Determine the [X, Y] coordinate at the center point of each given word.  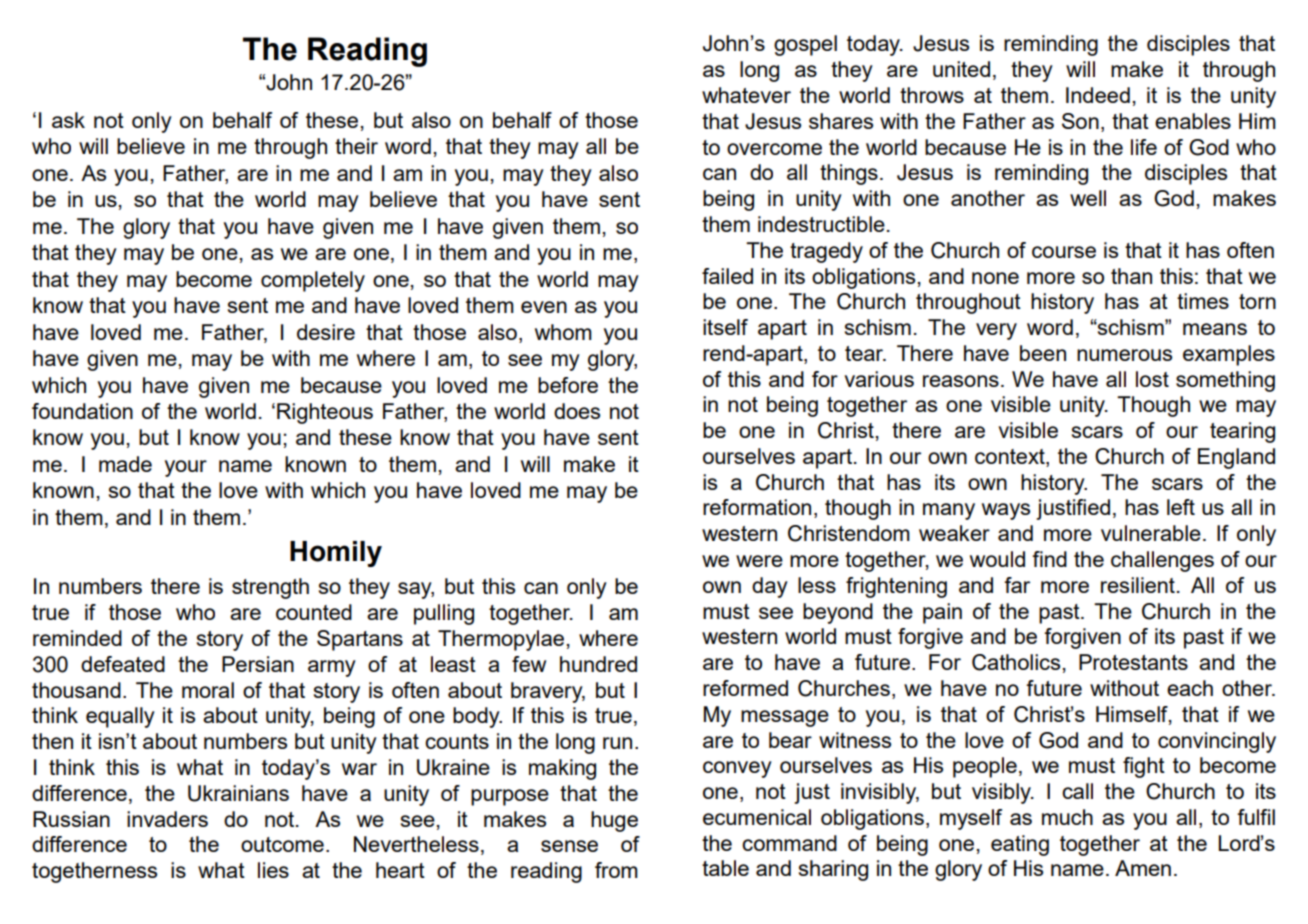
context [1011, 458]
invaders [167, 819]
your [186, 468]
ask [68, 120]
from [616, 870]
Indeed [1098, 95]
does [577, 411]
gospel [805, 45]
